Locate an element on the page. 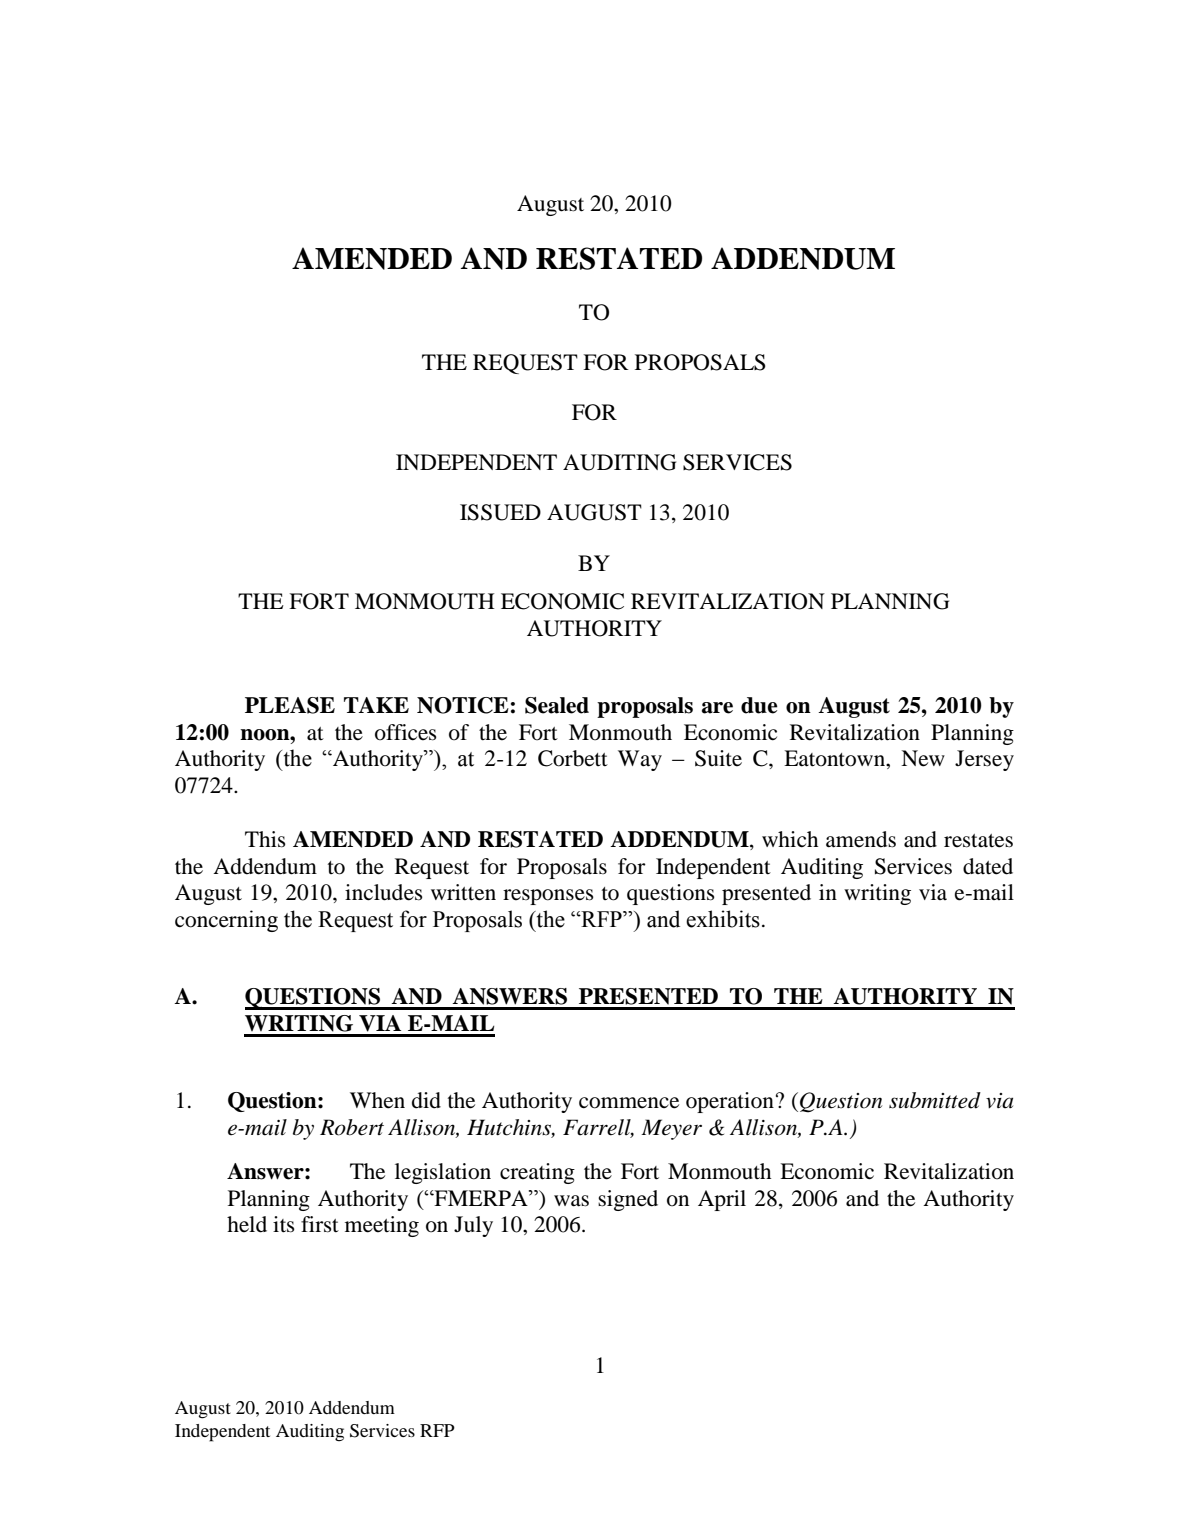  Sealed is located at coordinates (557, 705).
